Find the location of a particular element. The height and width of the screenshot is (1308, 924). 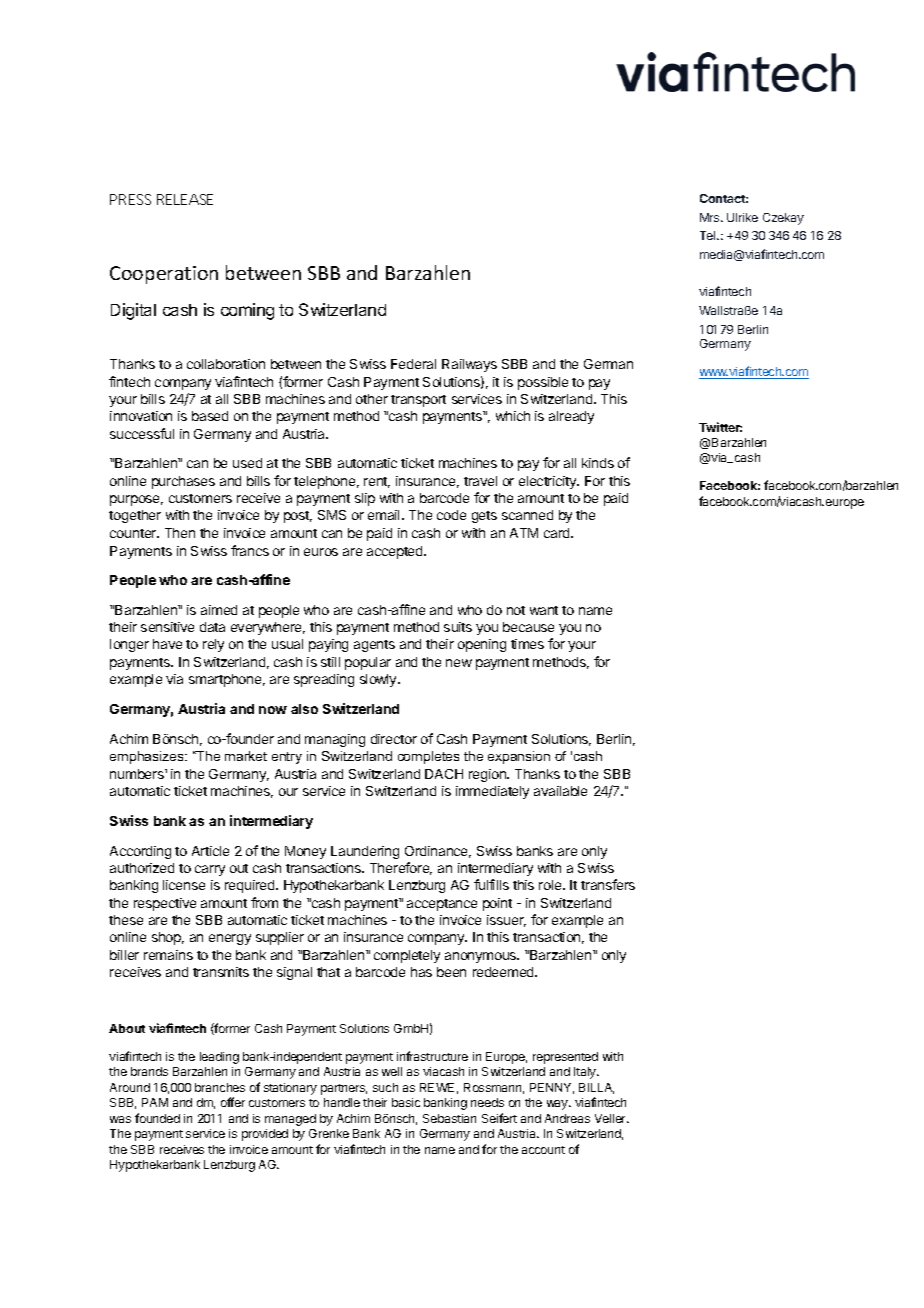

RELEASE is located at coordinates (185, 199).
